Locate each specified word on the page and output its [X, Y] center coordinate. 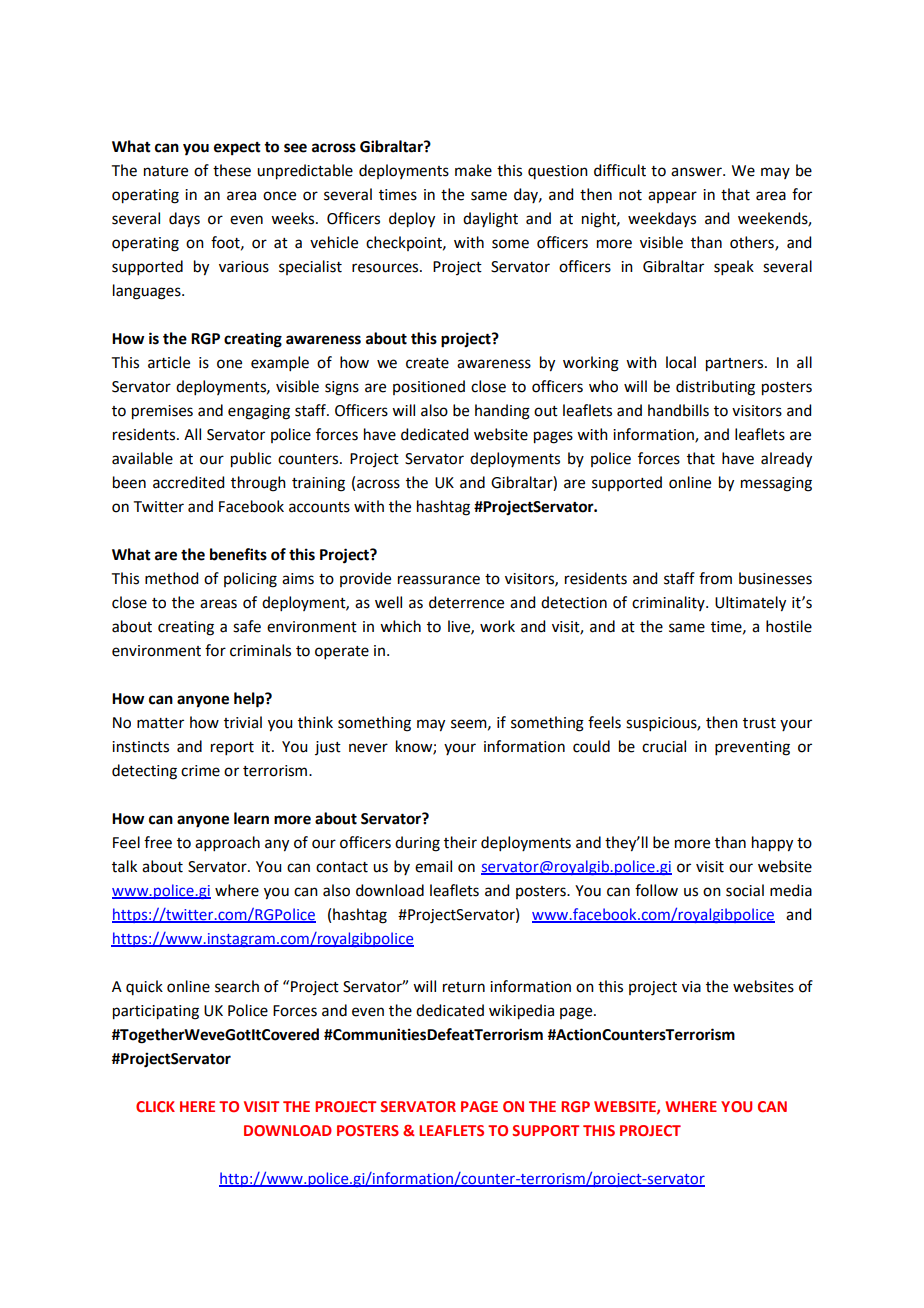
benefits [238, 554]
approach [227, 843]
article [169, 362]
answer [697, 172]
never [368, 748]
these [232, 170]
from [715, 578]
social [745, 890]
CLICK [155, 1106]
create [427, 363]
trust [759, 723]
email [433, 866]
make [473, 170]
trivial [243, 722]
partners [736, 365]
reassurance [439, 580]
